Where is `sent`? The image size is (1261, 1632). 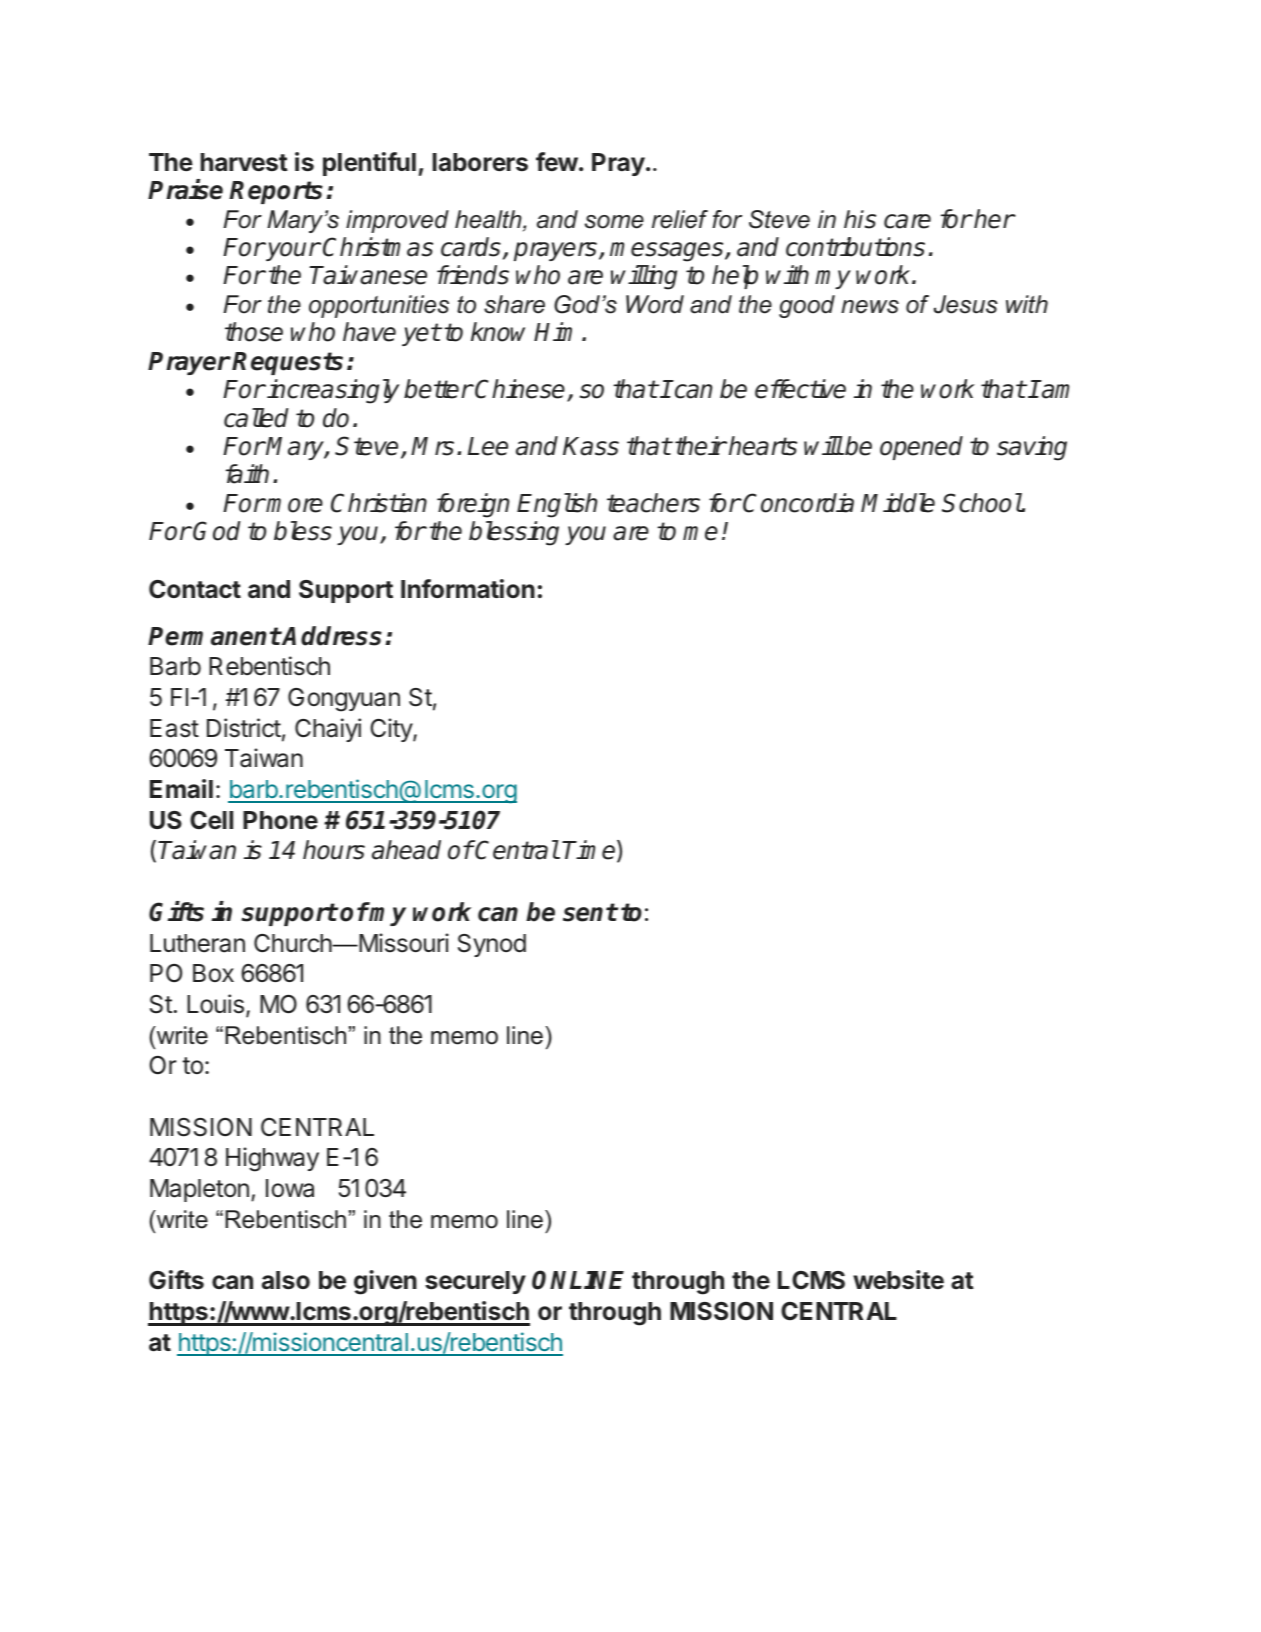 sent is located at coordinates (590, 912).
